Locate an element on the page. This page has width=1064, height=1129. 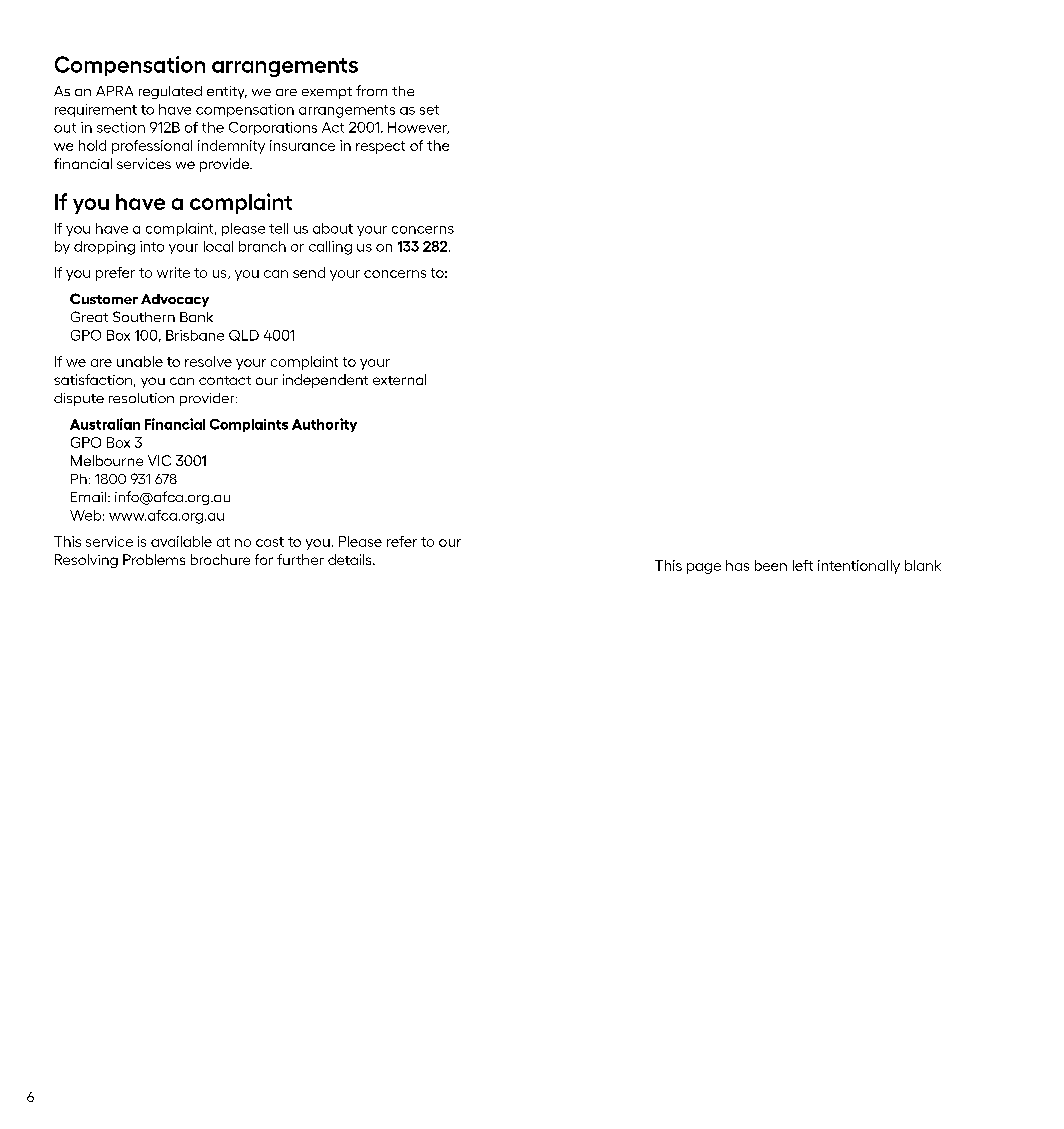
Brisbane is located at coordinates (195, 335).
